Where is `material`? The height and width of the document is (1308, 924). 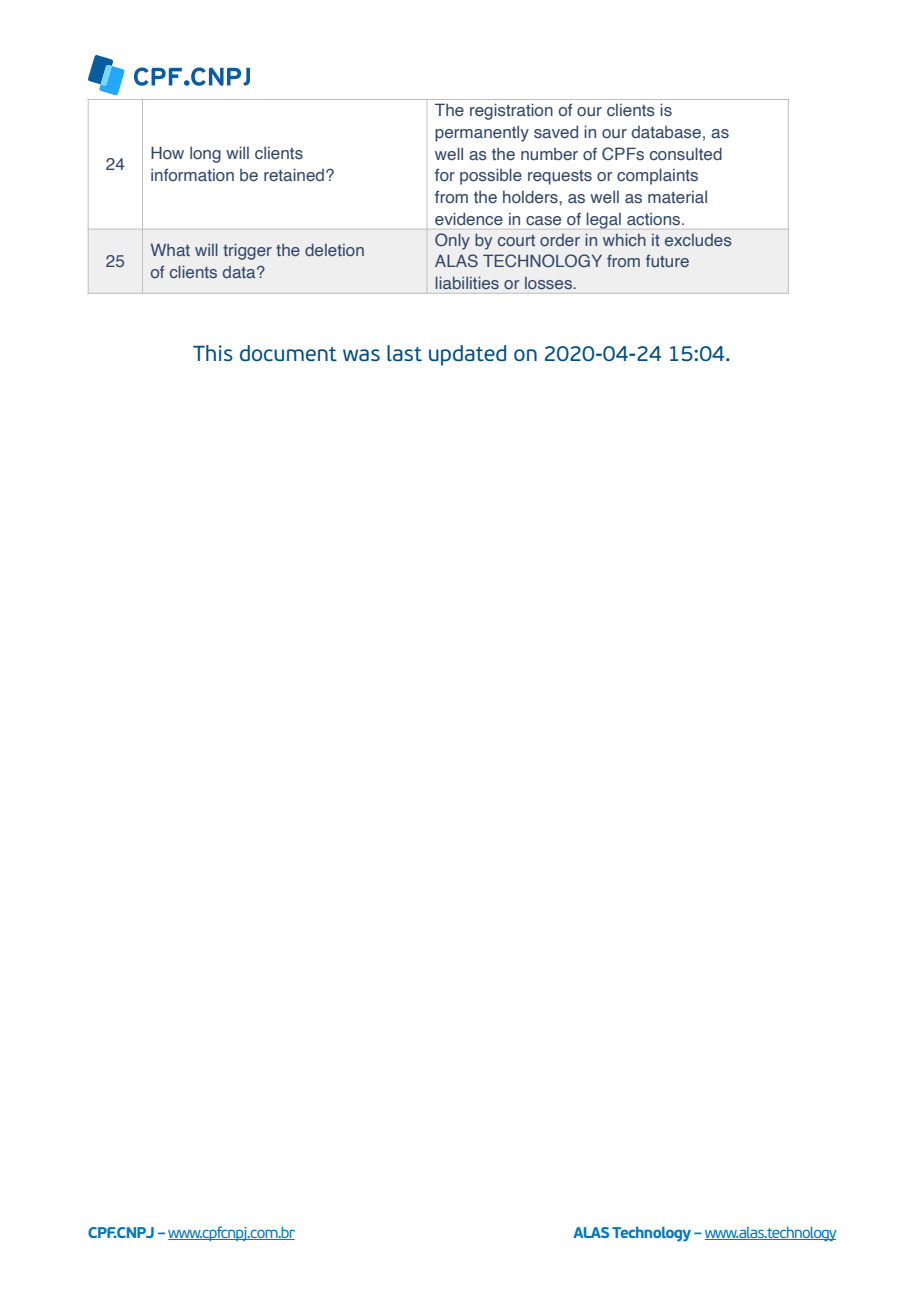 material is located at coordinates (677, 197).
